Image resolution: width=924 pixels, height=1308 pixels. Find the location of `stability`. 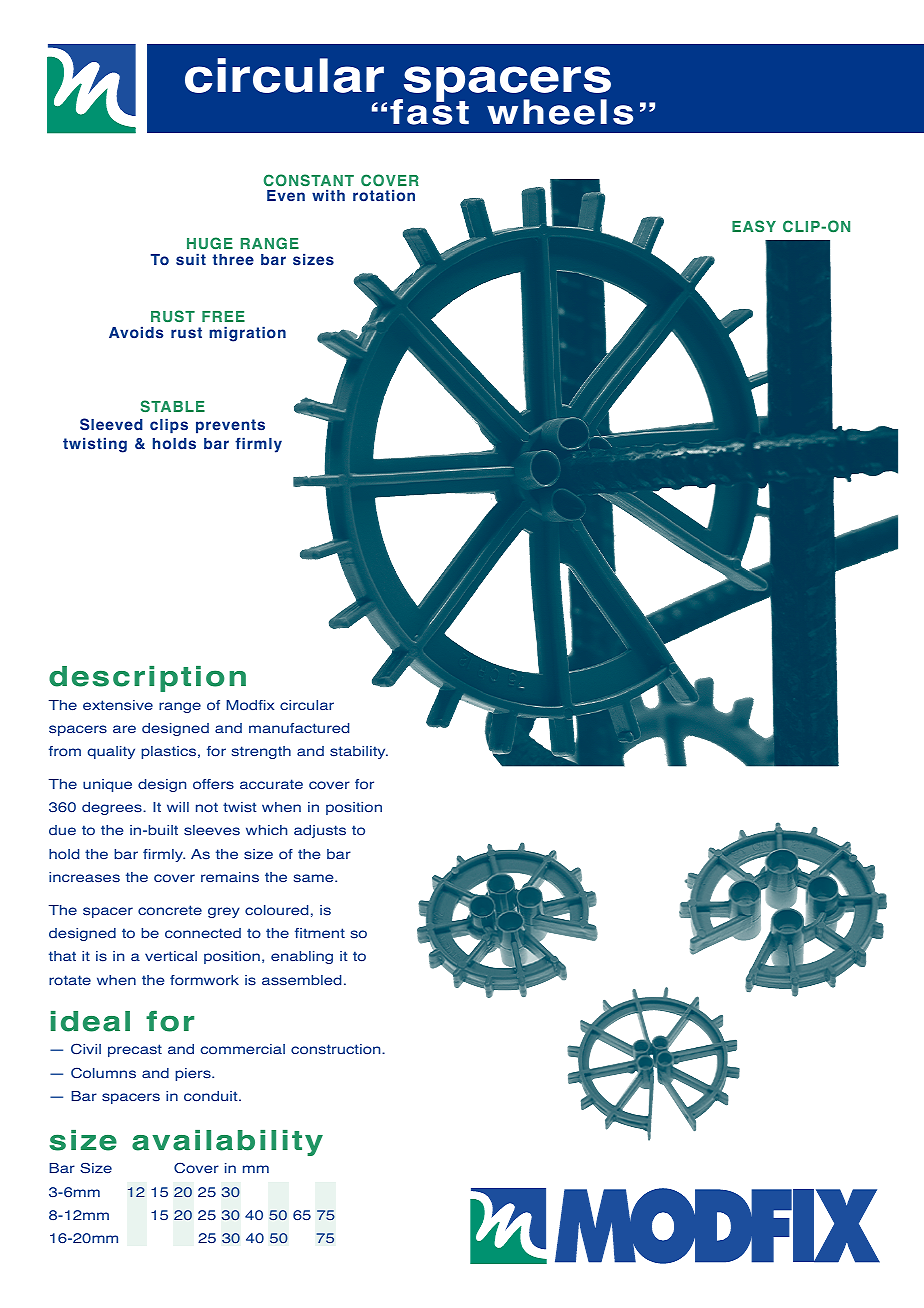

stability is located at coordinates (359, 752).
